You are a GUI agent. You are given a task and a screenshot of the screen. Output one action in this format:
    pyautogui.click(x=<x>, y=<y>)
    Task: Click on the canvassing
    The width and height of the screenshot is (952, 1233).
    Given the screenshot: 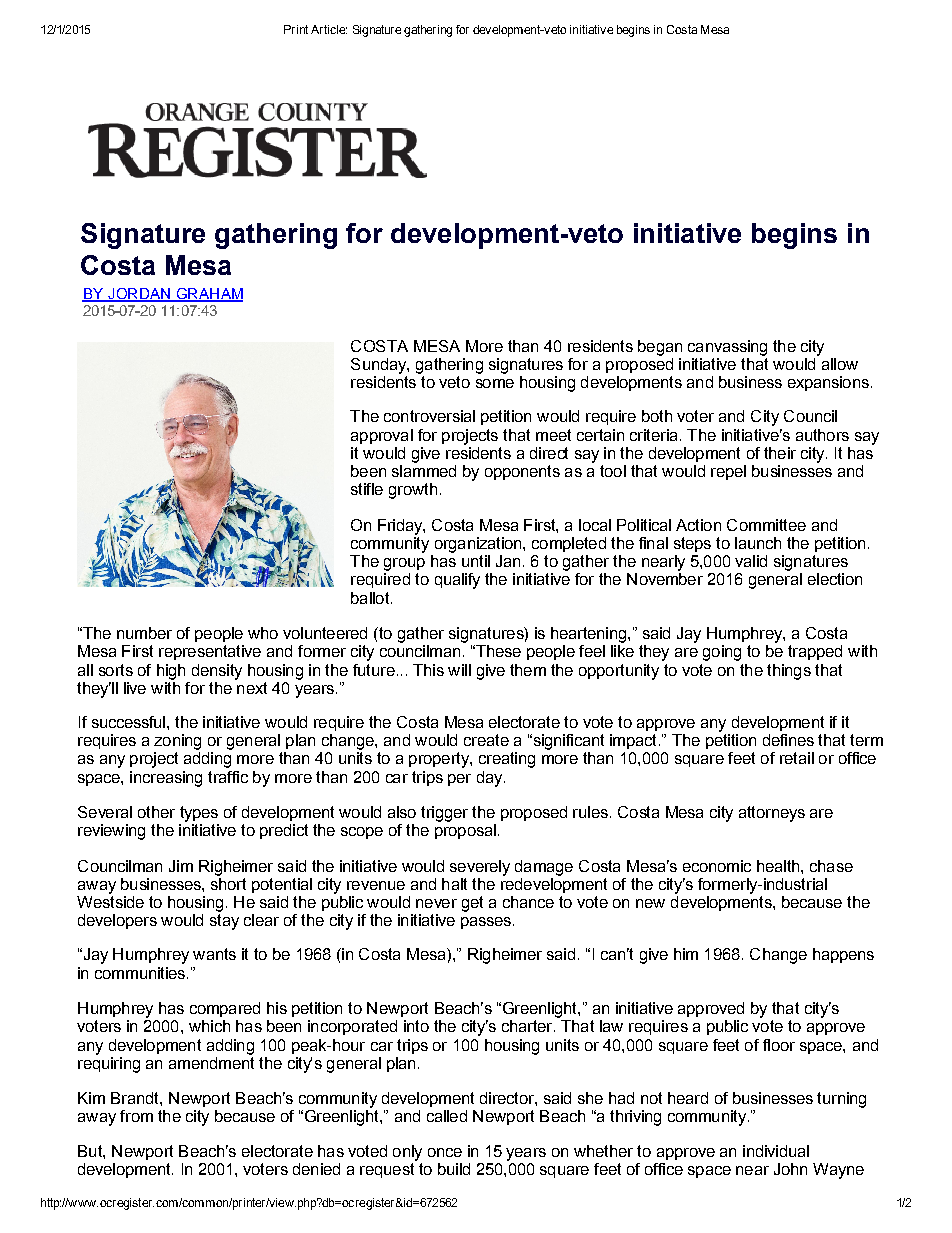 What is the action you would take?
    pyautogui.click(x=727, y=348)
